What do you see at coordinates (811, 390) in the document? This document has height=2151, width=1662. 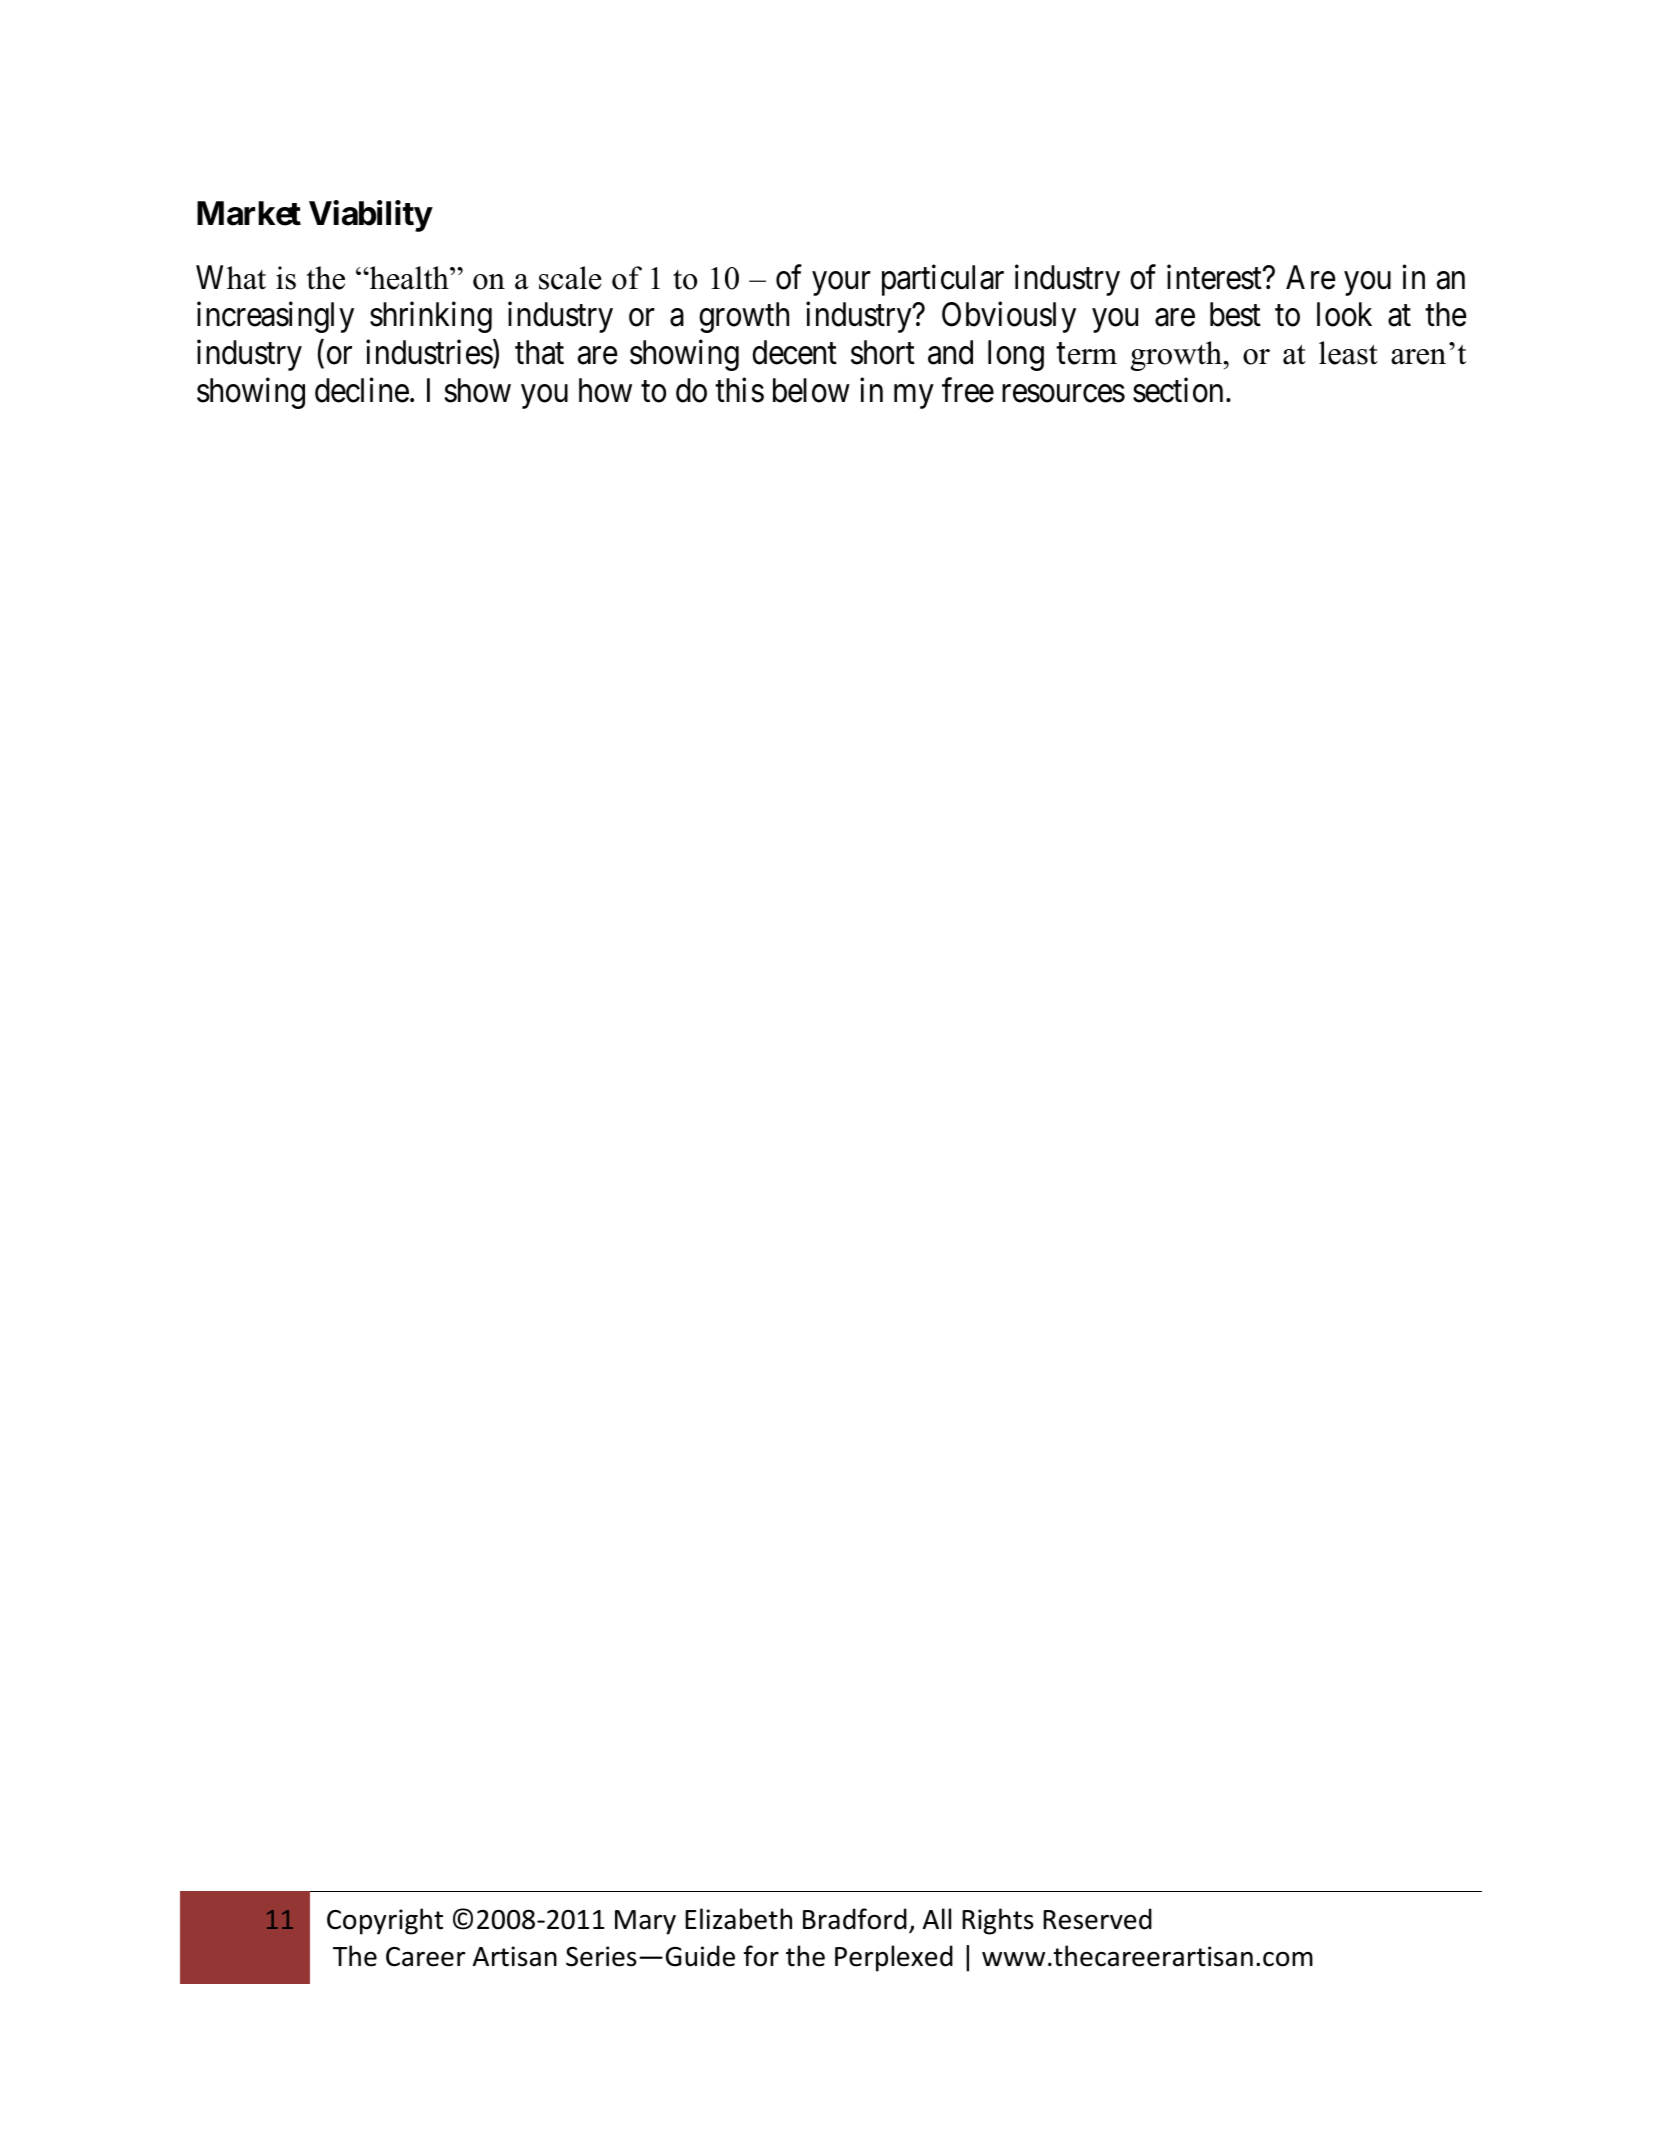 I see `below` at bounding box center [811, 390].
